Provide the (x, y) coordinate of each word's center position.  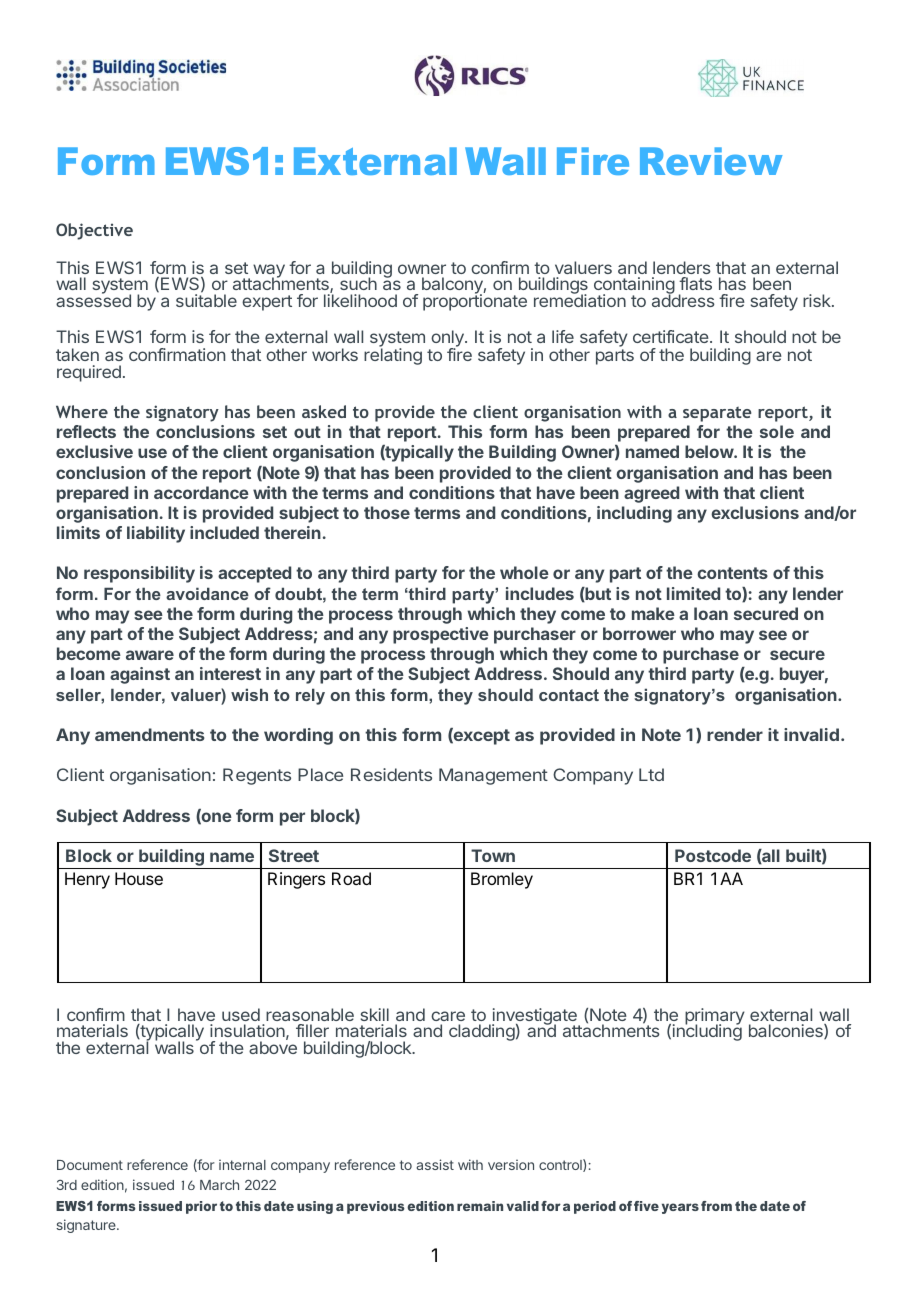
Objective (94, 231)
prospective (441, 635)
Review (711, 161)
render (735, 734)
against (140, 675)
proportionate (475, 301)
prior (201, 1207)
